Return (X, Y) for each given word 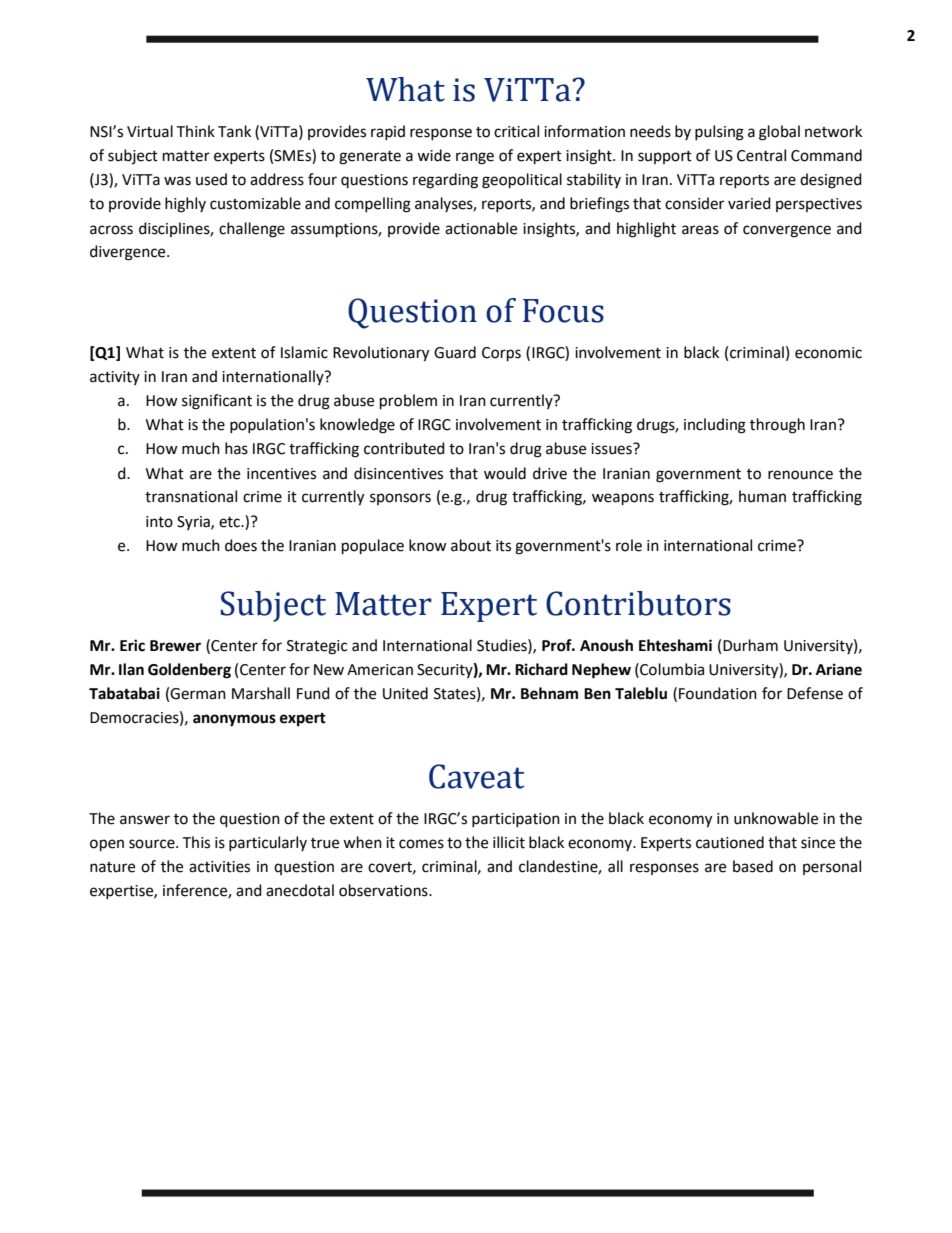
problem (408, 402)
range (475, 158)
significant (217, 402)
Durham (750, 645)
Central (761, 155)
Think (195, 131)
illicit (509, 842)
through (777, 426)
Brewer (175, 646)
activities (219, 867)
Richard (541, 669)
